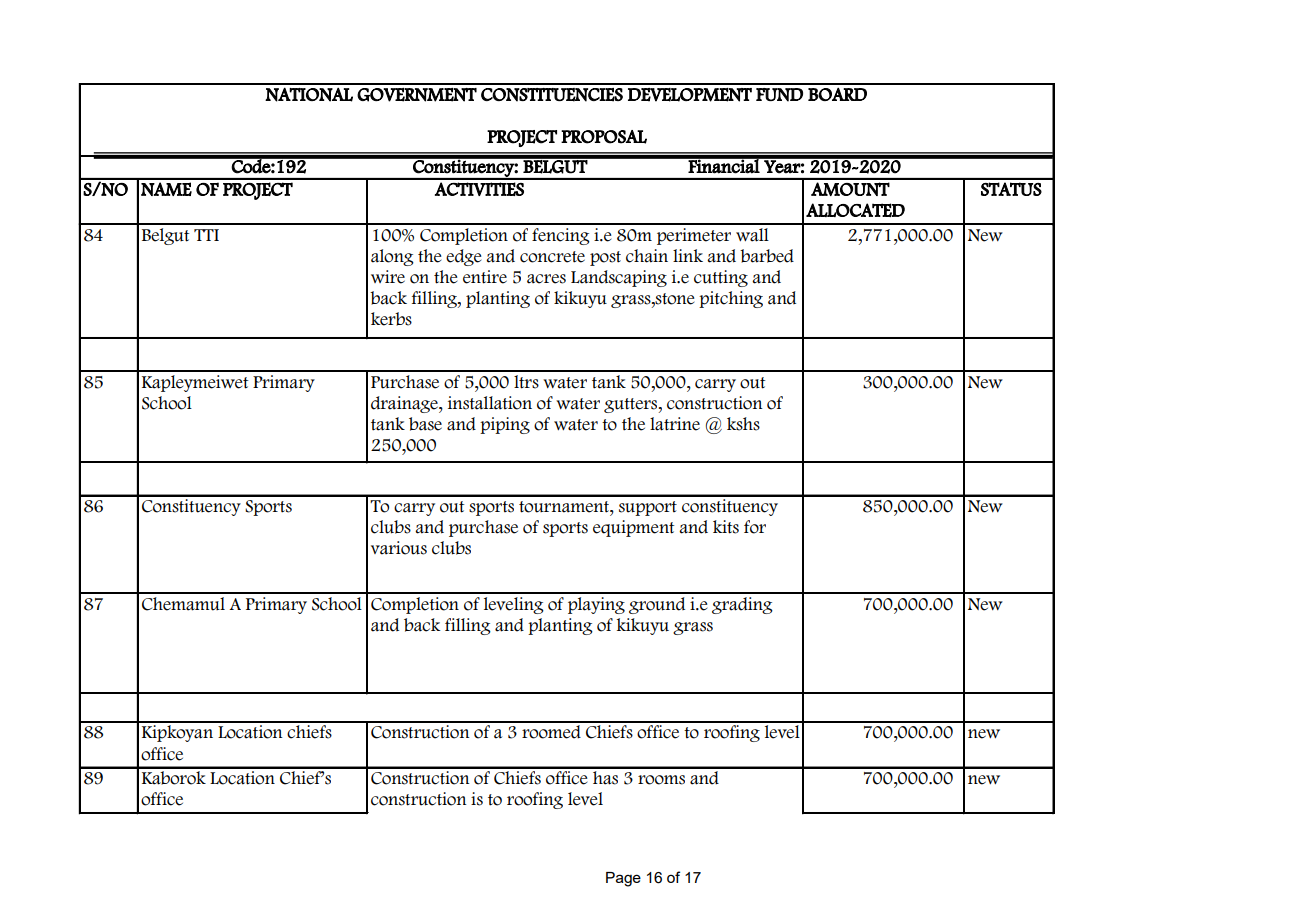 The image size is (1308, 924). What do you see at coordinates (855, 210) in the page?
I see `ALLOCATED` at bounding box center [855, 210].
